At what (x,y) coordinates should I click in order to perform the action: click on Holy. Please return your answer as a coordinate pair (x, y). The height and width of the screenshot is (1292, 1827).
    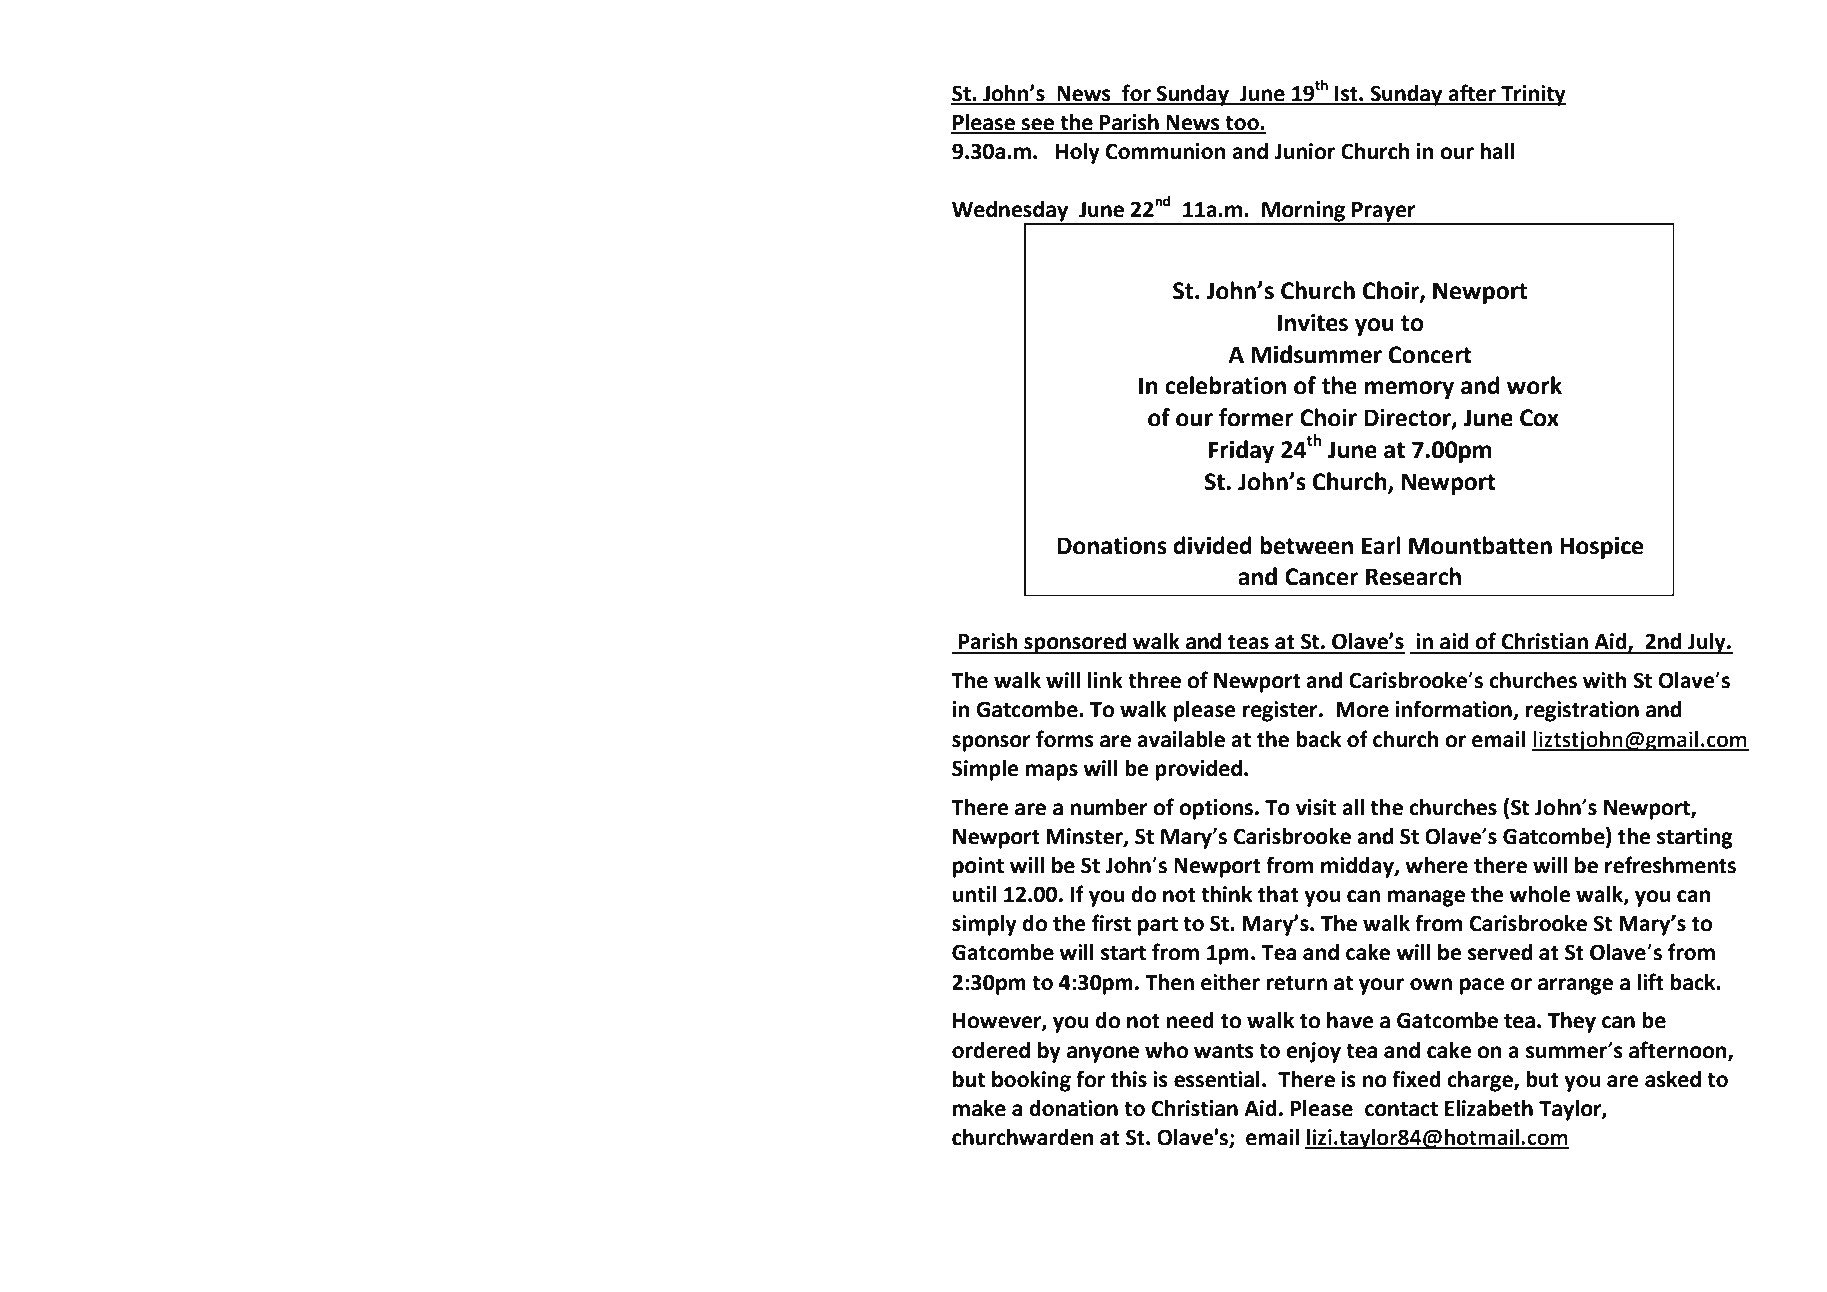
    Looking at the image, I should click on (1078, 153).
